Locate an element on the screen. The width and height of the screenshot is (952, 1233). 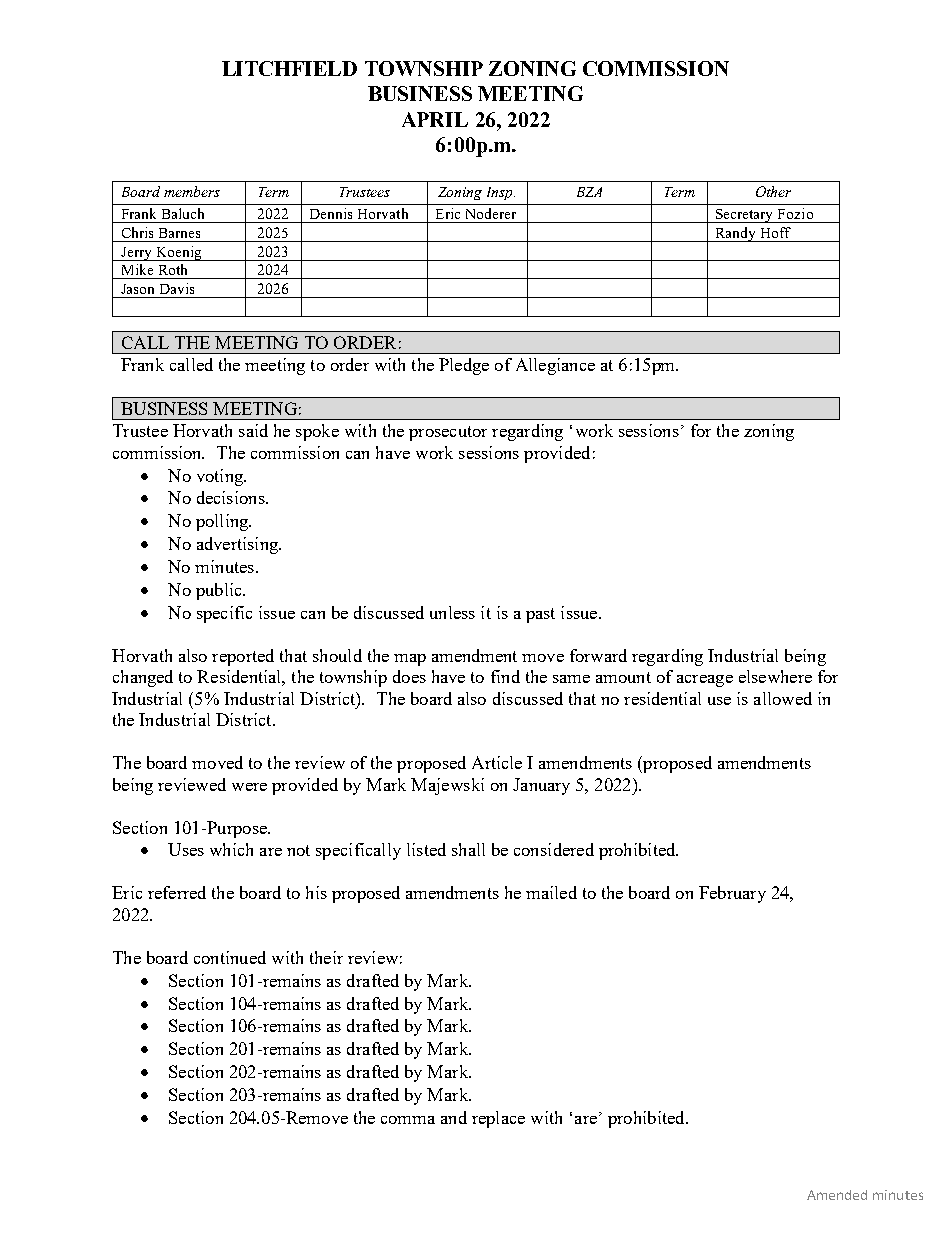
elsewhere is located at coordinates (775, 676).
